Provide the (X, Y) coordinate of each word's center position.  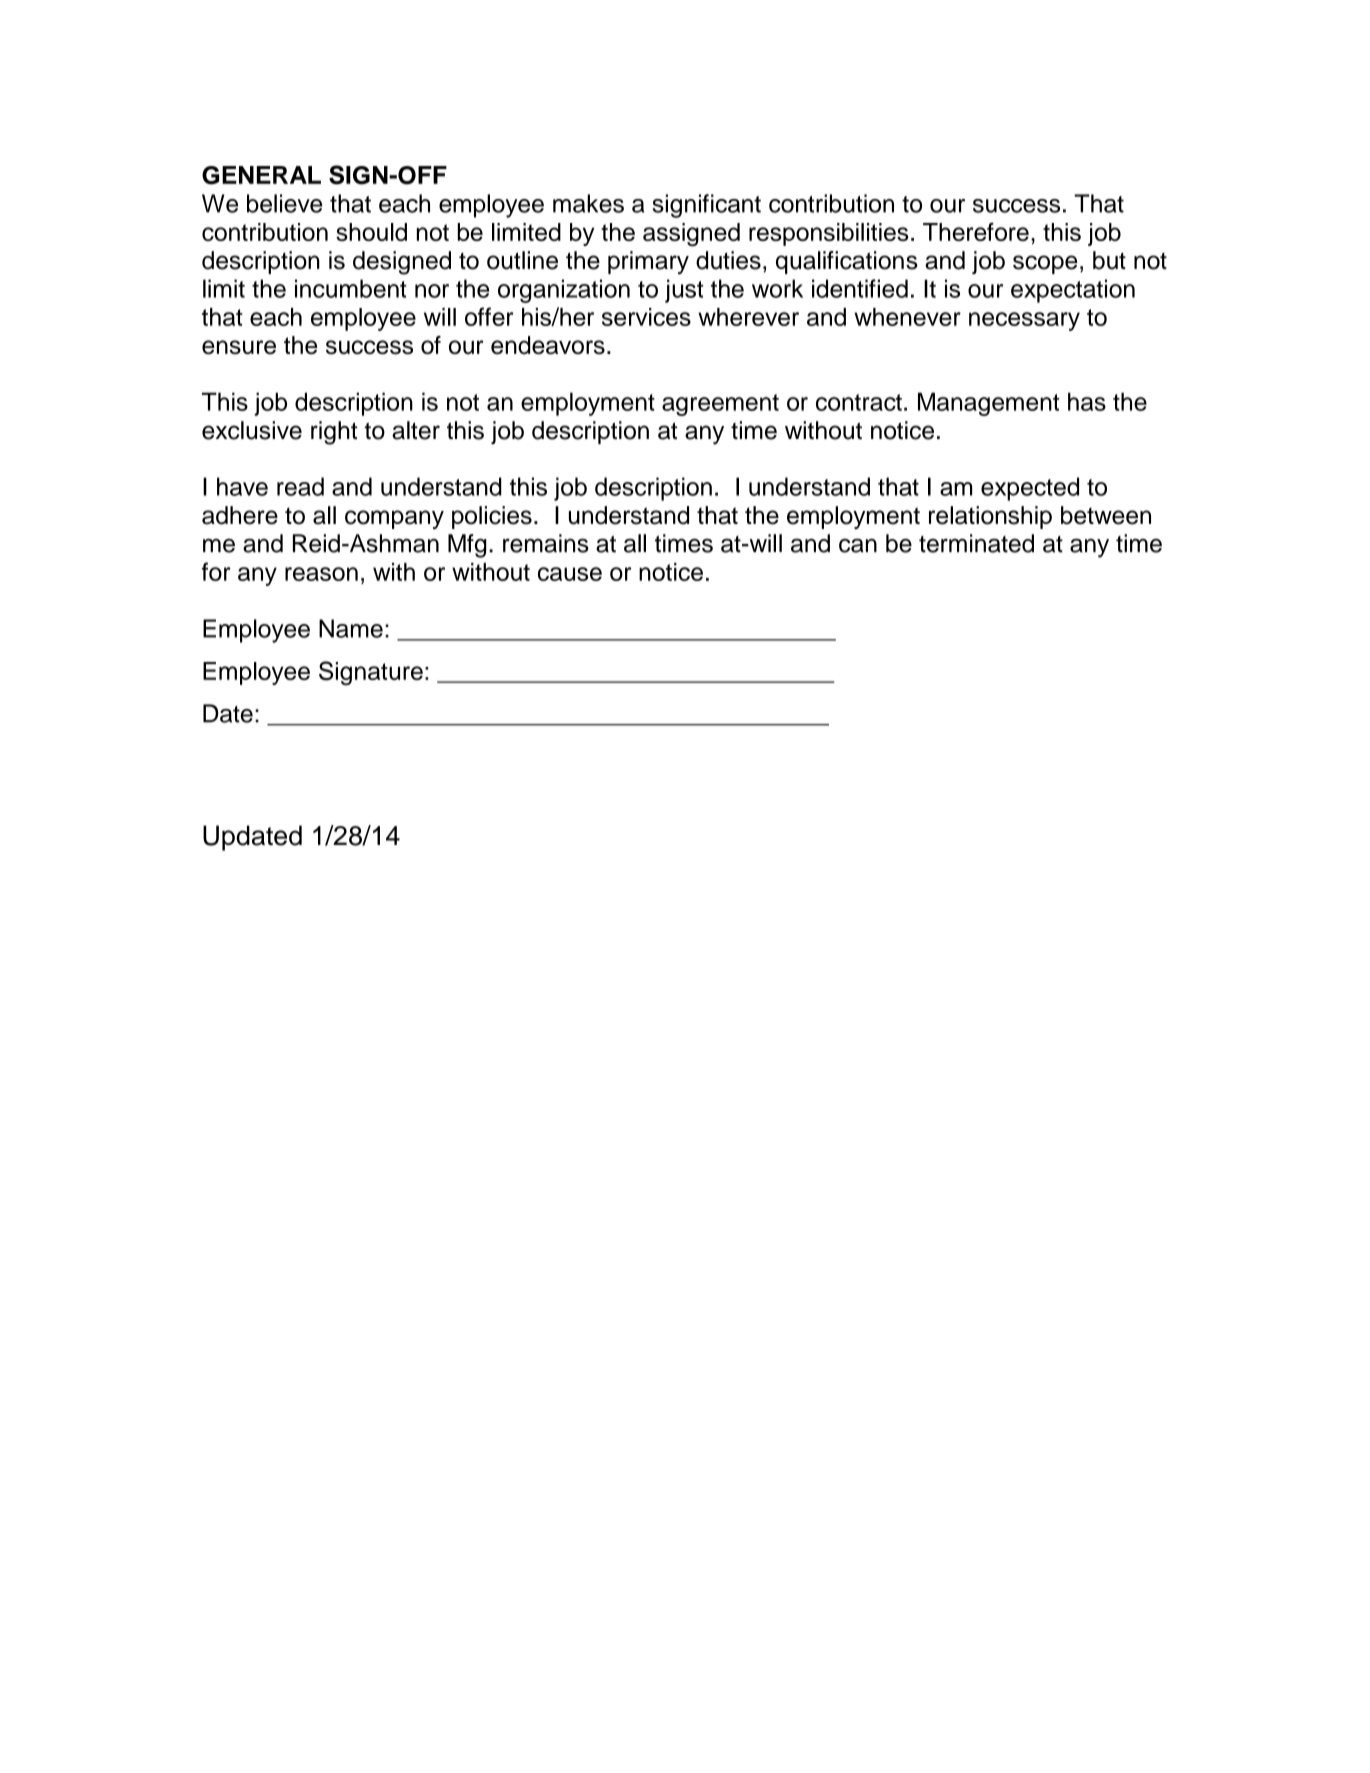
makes (588, 203)
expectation (1073, 291)
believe (284, 203)
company (394, 519)
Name (351, 628)
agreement (720, 405)
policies (492, 517)
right (334, 433)
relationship (990, 517)
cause (570, 574)
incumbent (351, 288)
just (684, 291)
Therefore (976, 231)
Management (988, 404)
